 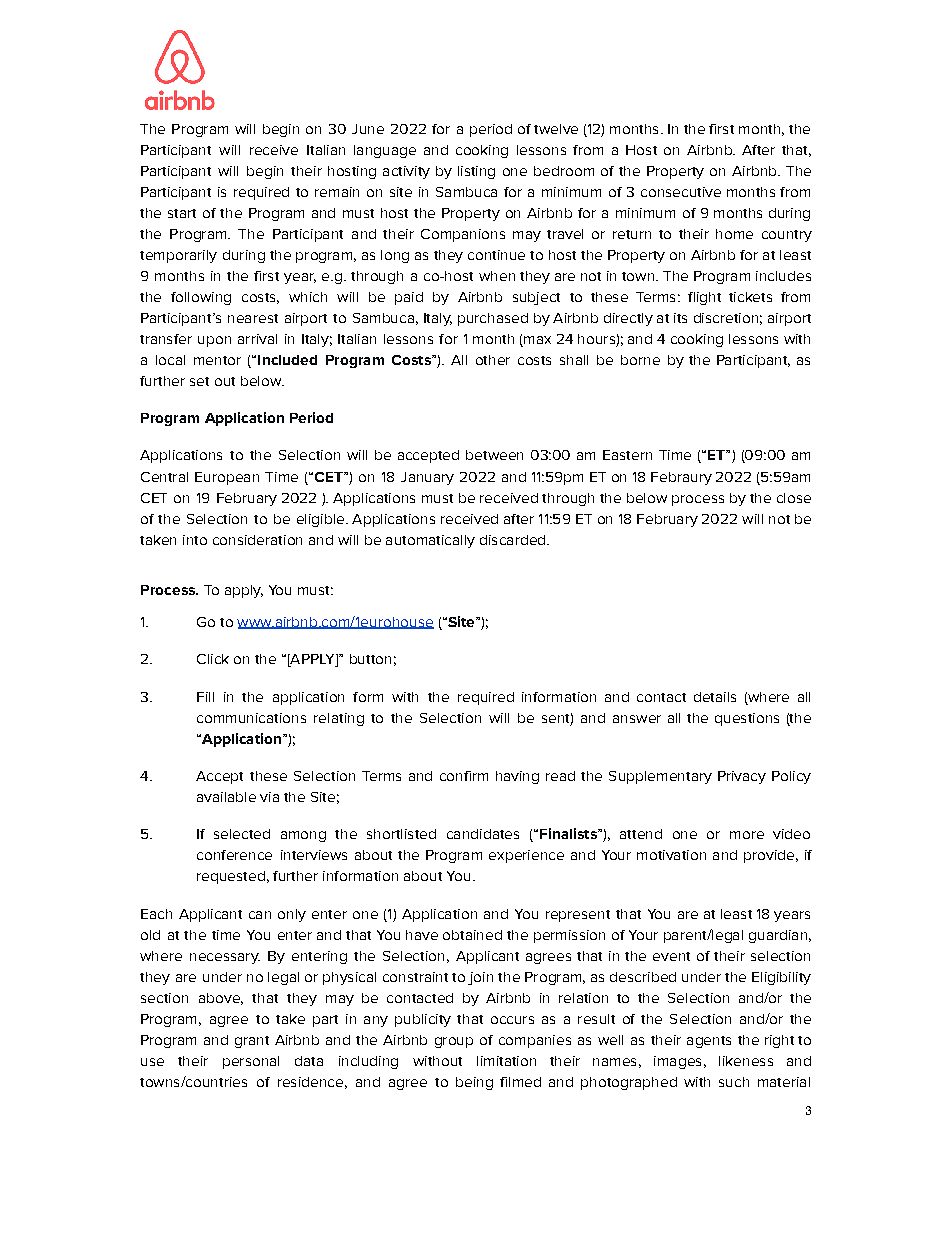 What do you see at coordinates (627, 455) in the screenshot?
I see `Eastern` at bounding box center [627, 455].
